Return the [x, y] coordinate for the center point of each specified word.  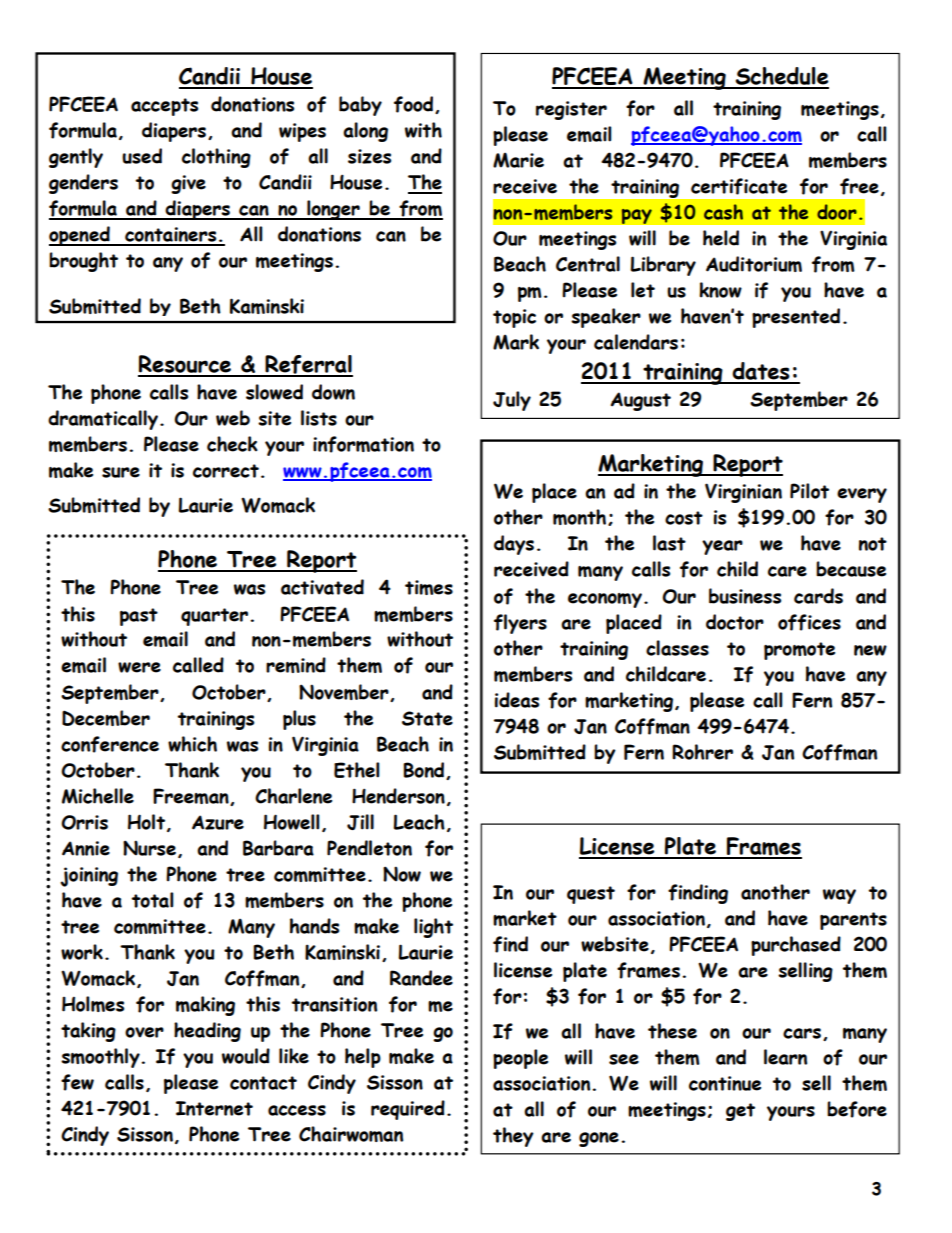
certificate [739, 186]
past [139, 617]
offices [809, 622]
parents [853, 921]
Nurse [149, 848]
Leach [419, 822]
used [142, 156]
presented [796, 318]
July [512, 401]
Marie [518, 160]
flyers [520, 624]
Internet [214, 1108]
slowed [274, 392]
